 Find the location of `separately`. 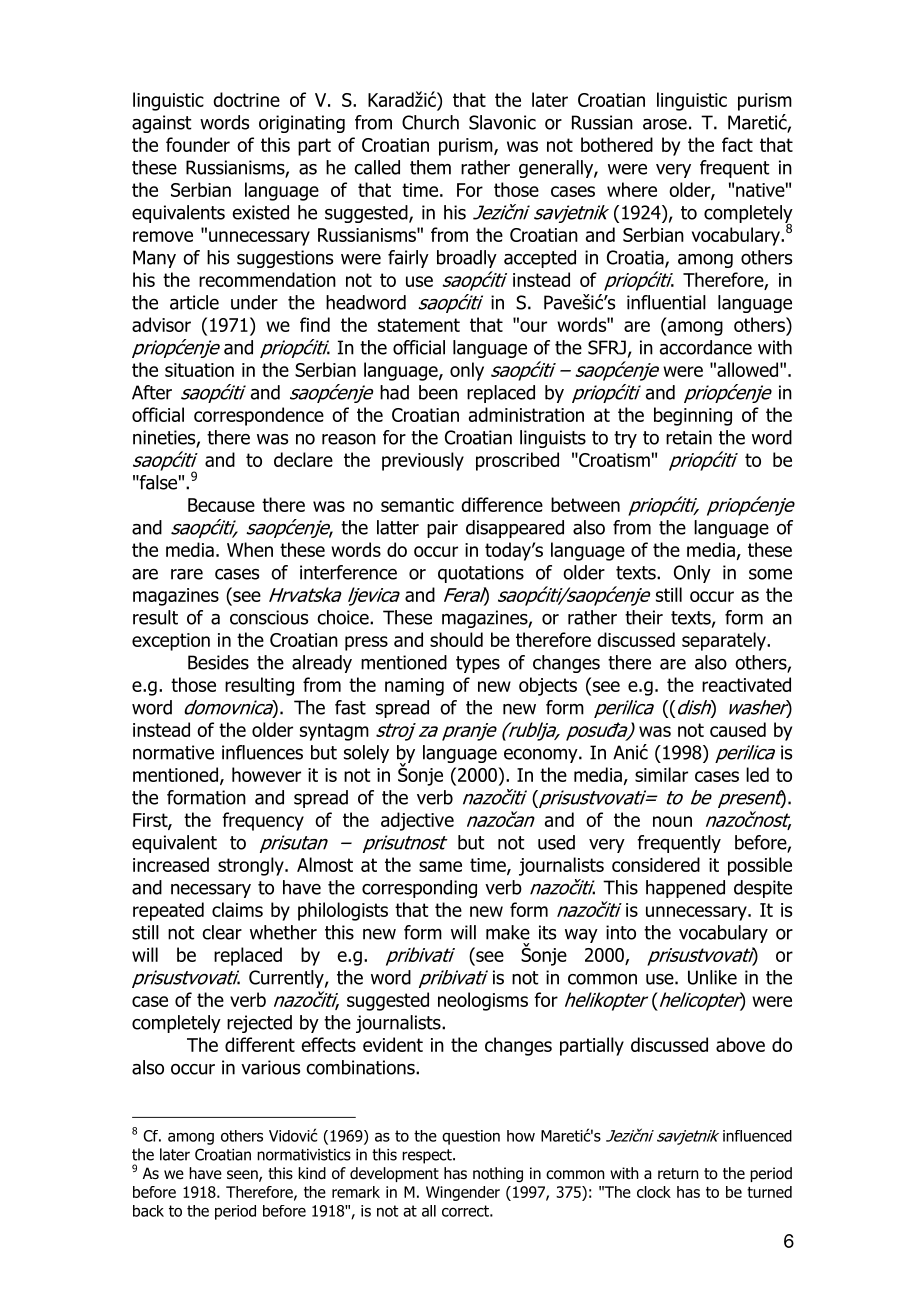

separately is located at coordinates (725, 641).
